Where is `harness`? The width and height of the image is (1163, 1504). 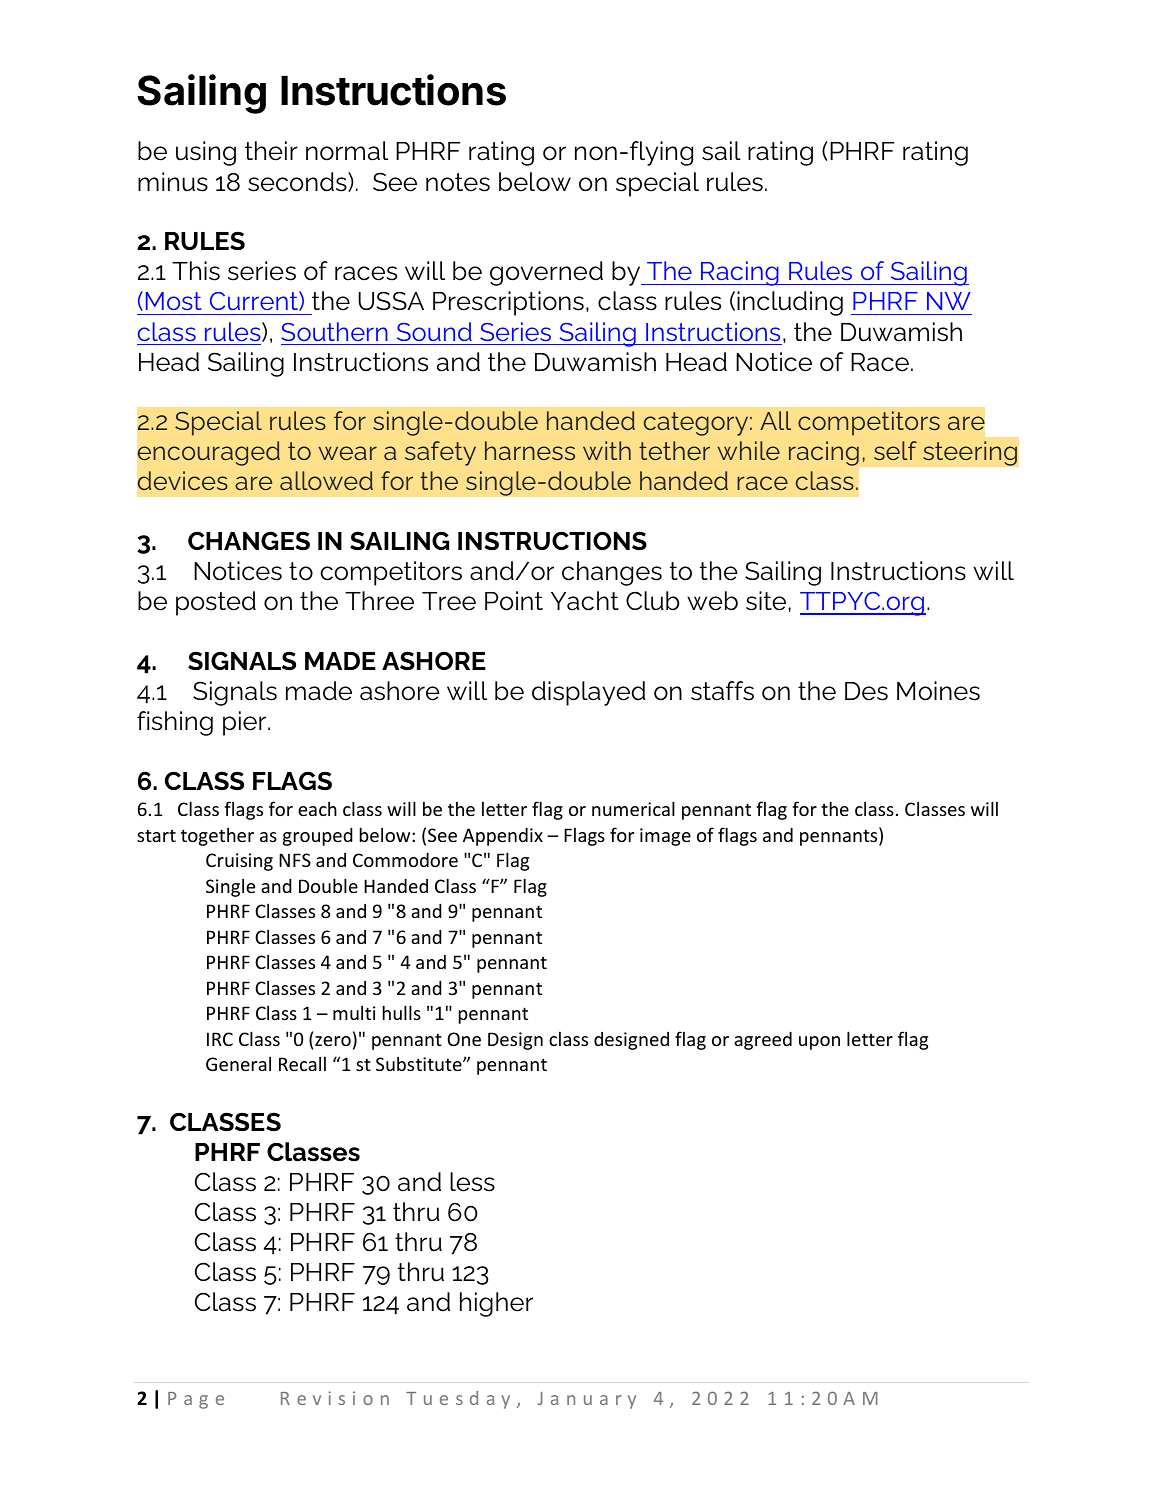
harness is located at coordinates (530, 450).
